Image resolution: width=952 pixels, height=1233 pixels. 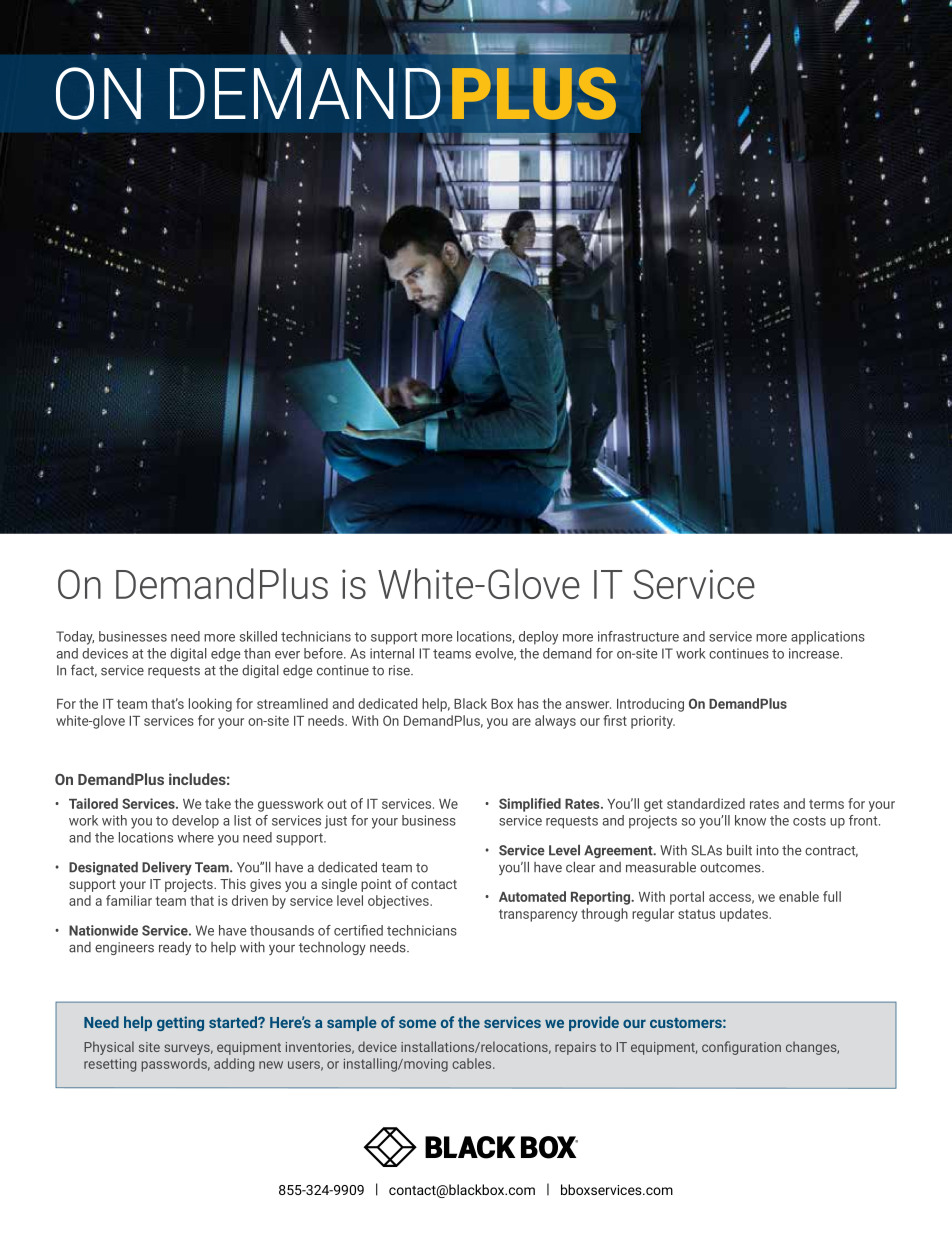 What do you see at coordinates (257, 653) in the document?
I see `than` at bounding box center [257, 653].
